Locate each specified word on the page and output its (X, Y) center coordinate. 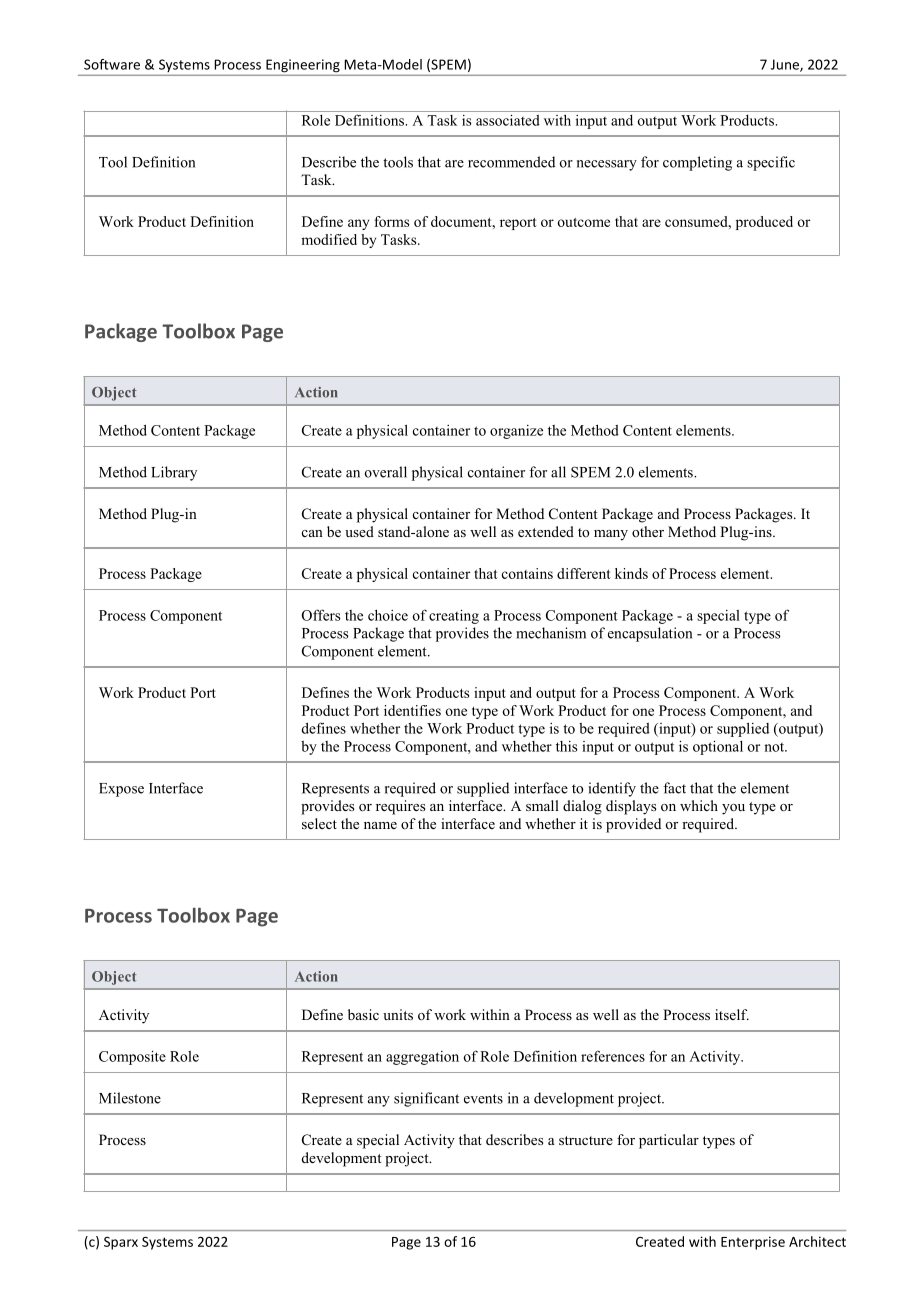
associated (508, 120)
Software (112, 64)
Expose (121, 790)
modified (329, 239)
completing (697, 163)
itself (732, 1014)
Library (174, 473)
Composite (132, 1058)
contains (527, 573)
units (398, 1014)
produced (764, 223)
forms (391, 221)
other (648, 531)
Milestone (130, 1098)
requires (400, 807)
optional (718, 748)
